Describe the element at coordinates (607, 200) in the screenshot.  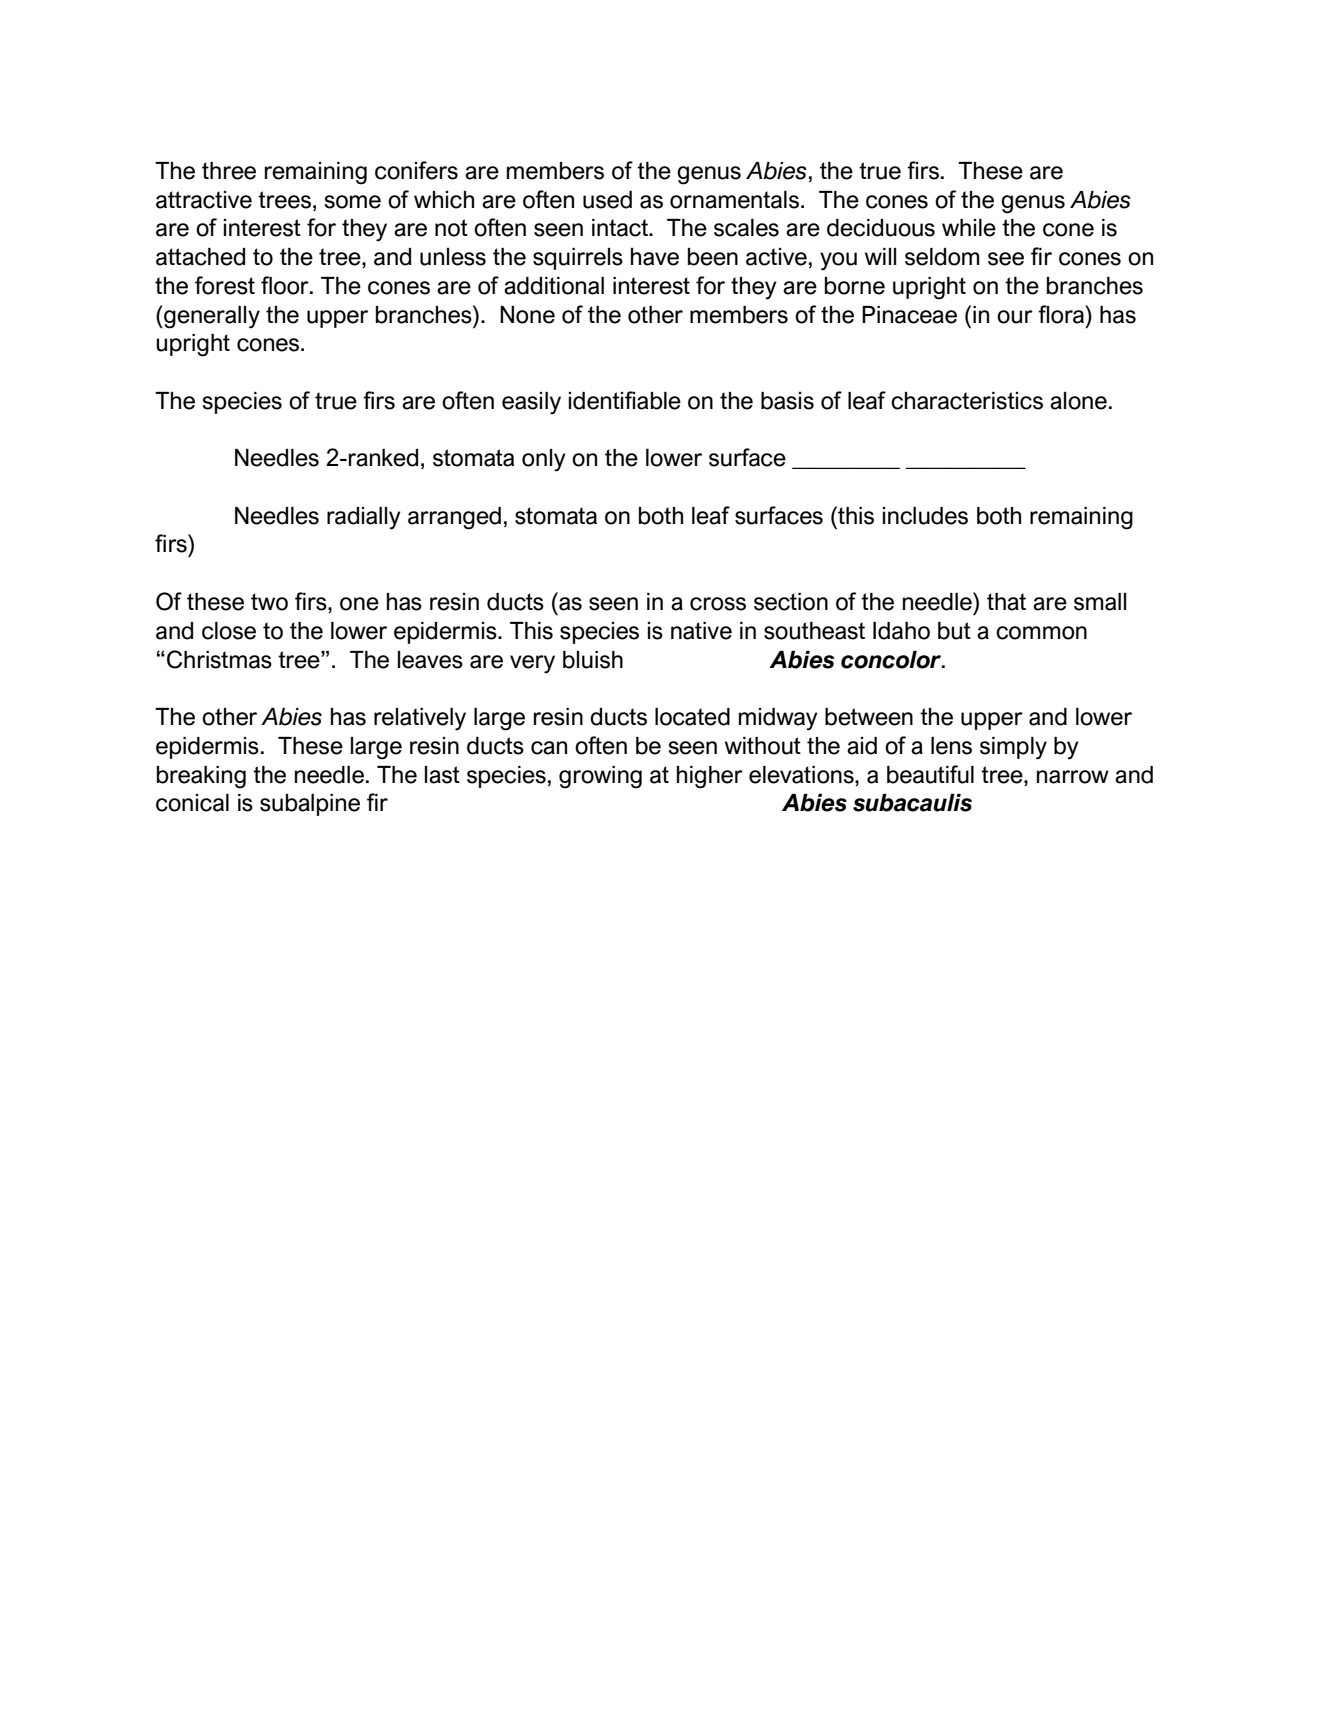
I see `used` at that location.
